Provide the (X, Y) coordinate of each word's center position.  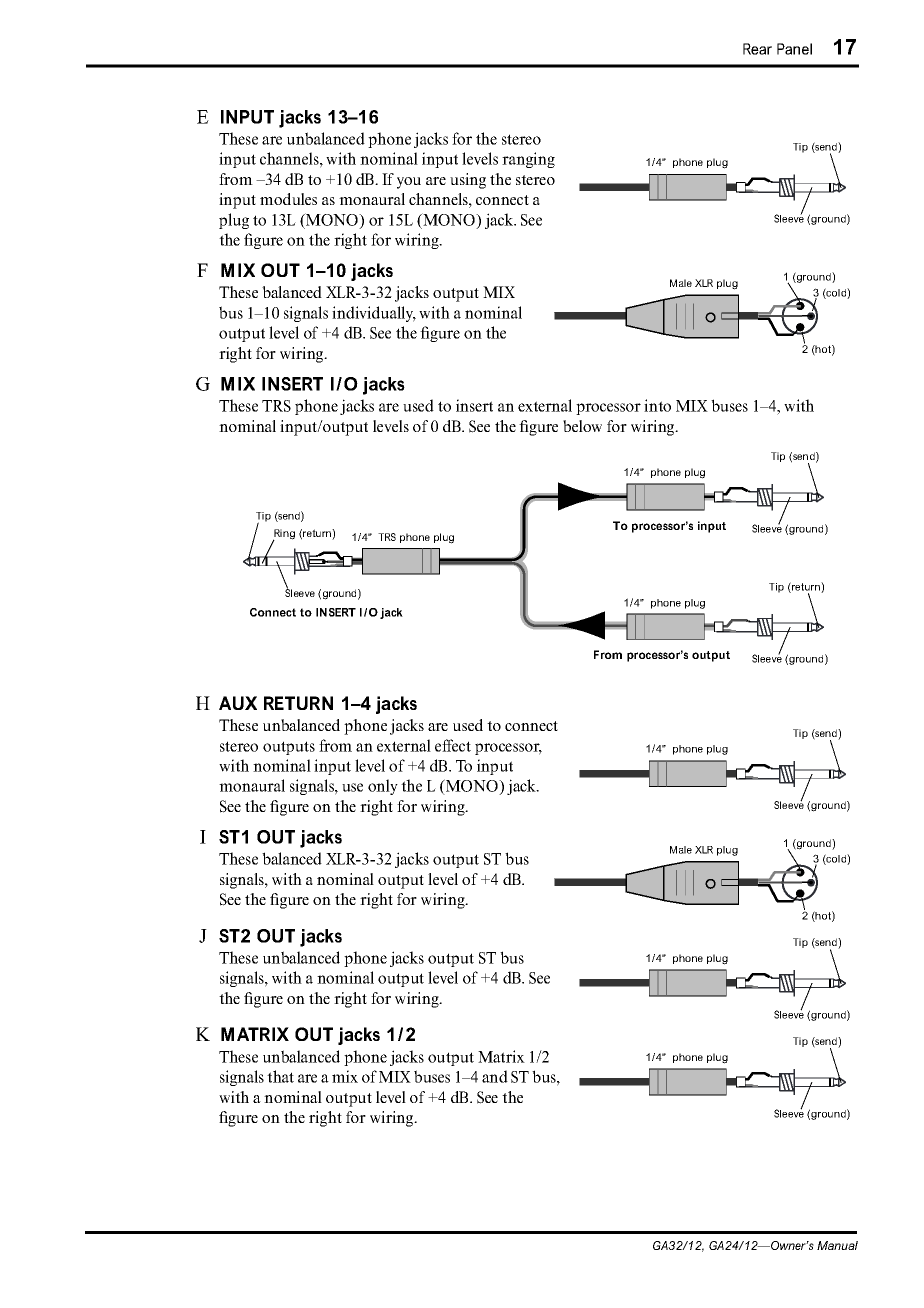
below (582, 426)
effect (453, 745)
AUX (238, 703)
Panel (794, 49)
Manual (837, 1245)
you (409, 183)
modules (288, 199)
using (468, 181)
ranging (528, 160)
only (383, 787)
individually (374, 314)
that (280, 1076)
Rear (757, 49)
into (657, 405)
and (495, 1076)
